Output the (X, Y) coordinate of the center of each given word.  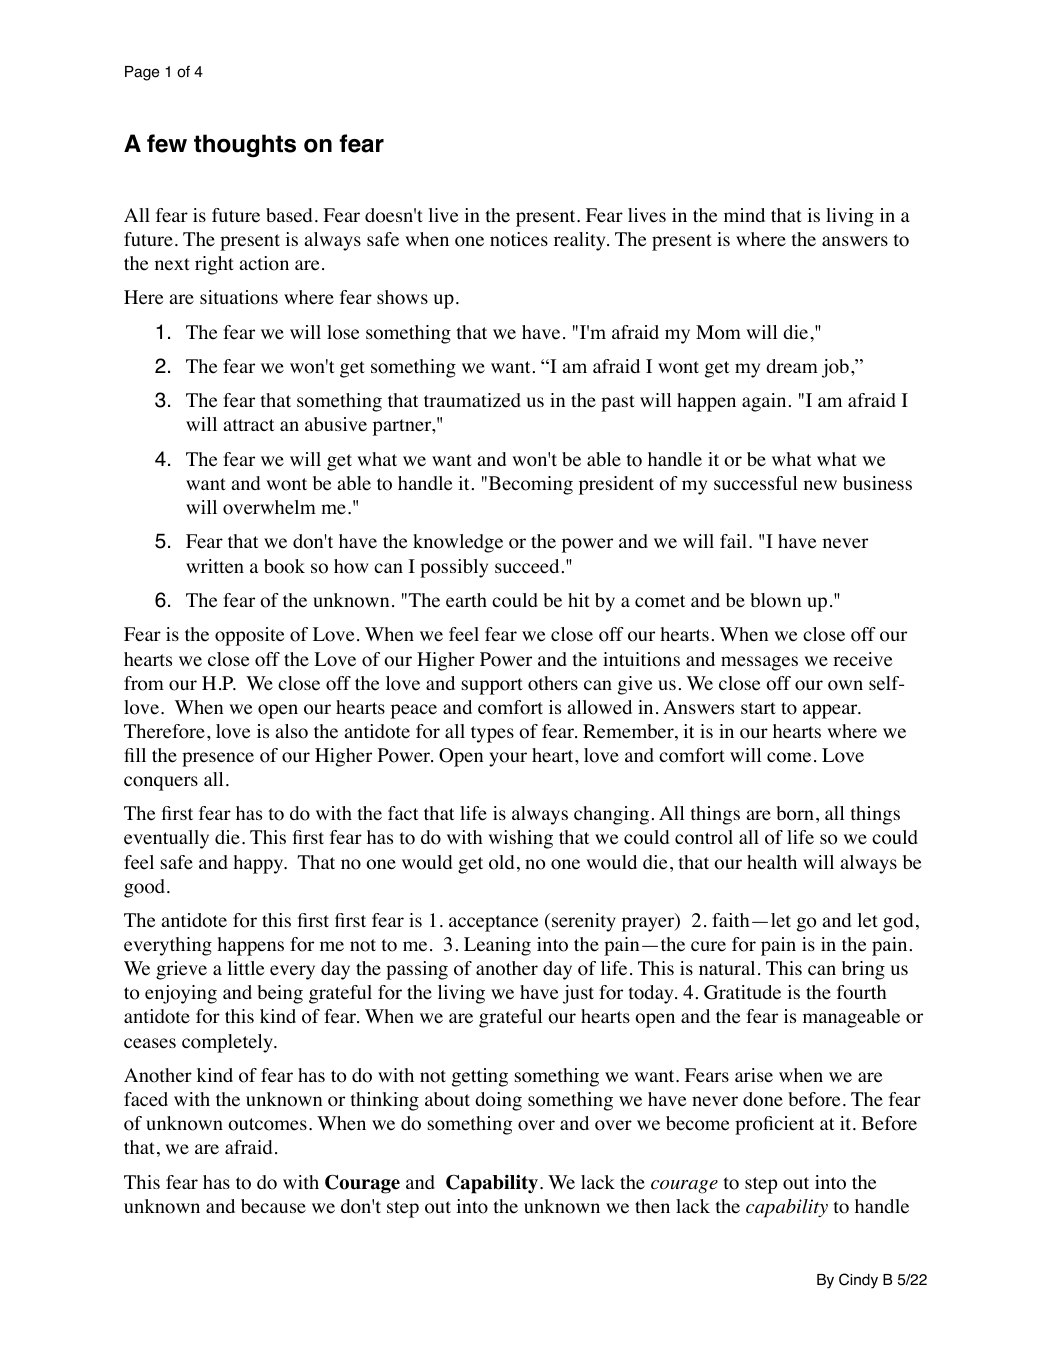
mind (744, 215)
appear (831, 711)
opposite (249, 636)
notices (519, 239)
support (492, 686)
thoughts (245, 146)
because (273, 1206)
